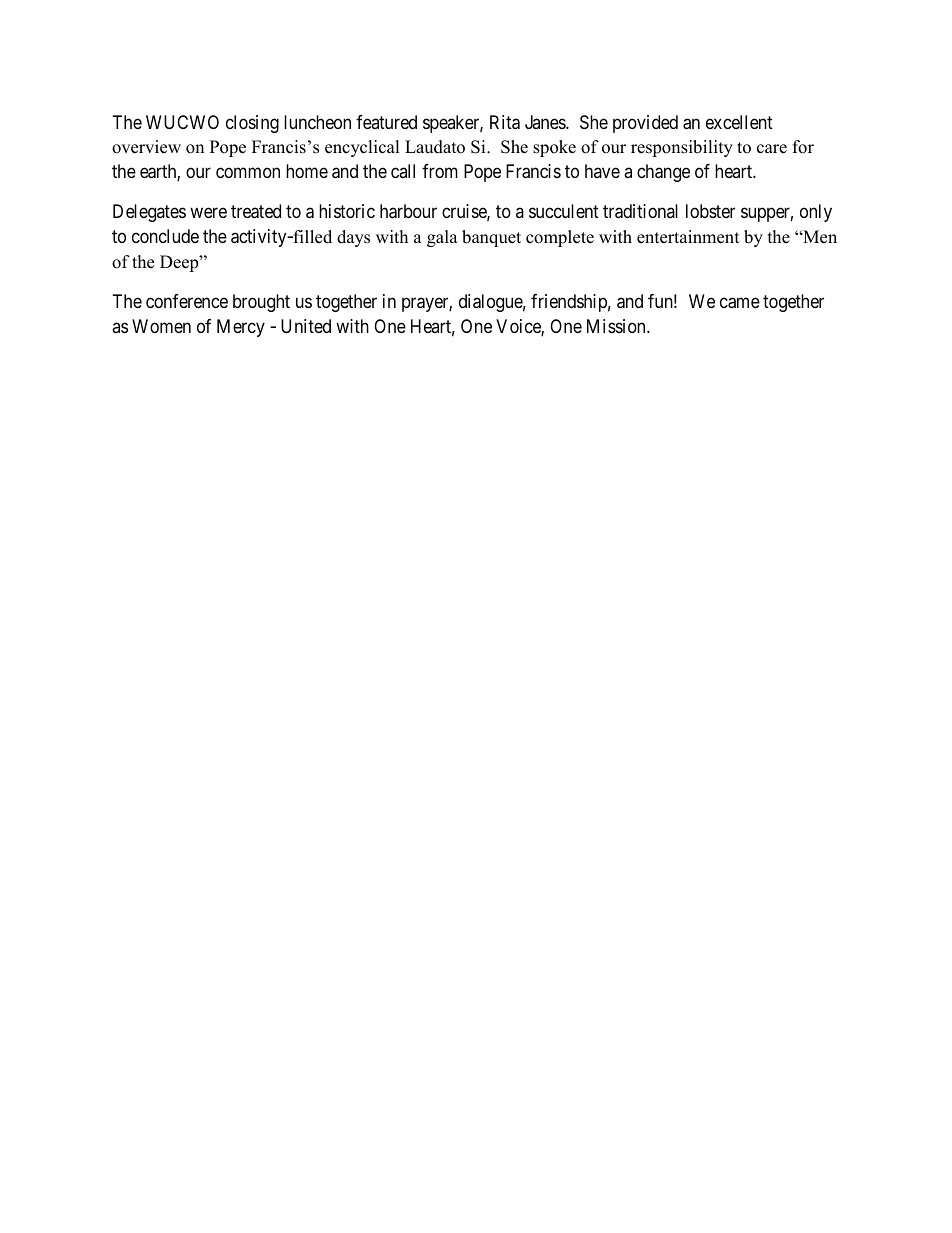 This screenshot has height=1233, width=952. Describe the element at coordinates (663, 173) in the screenshot. I see `change` at that location.
